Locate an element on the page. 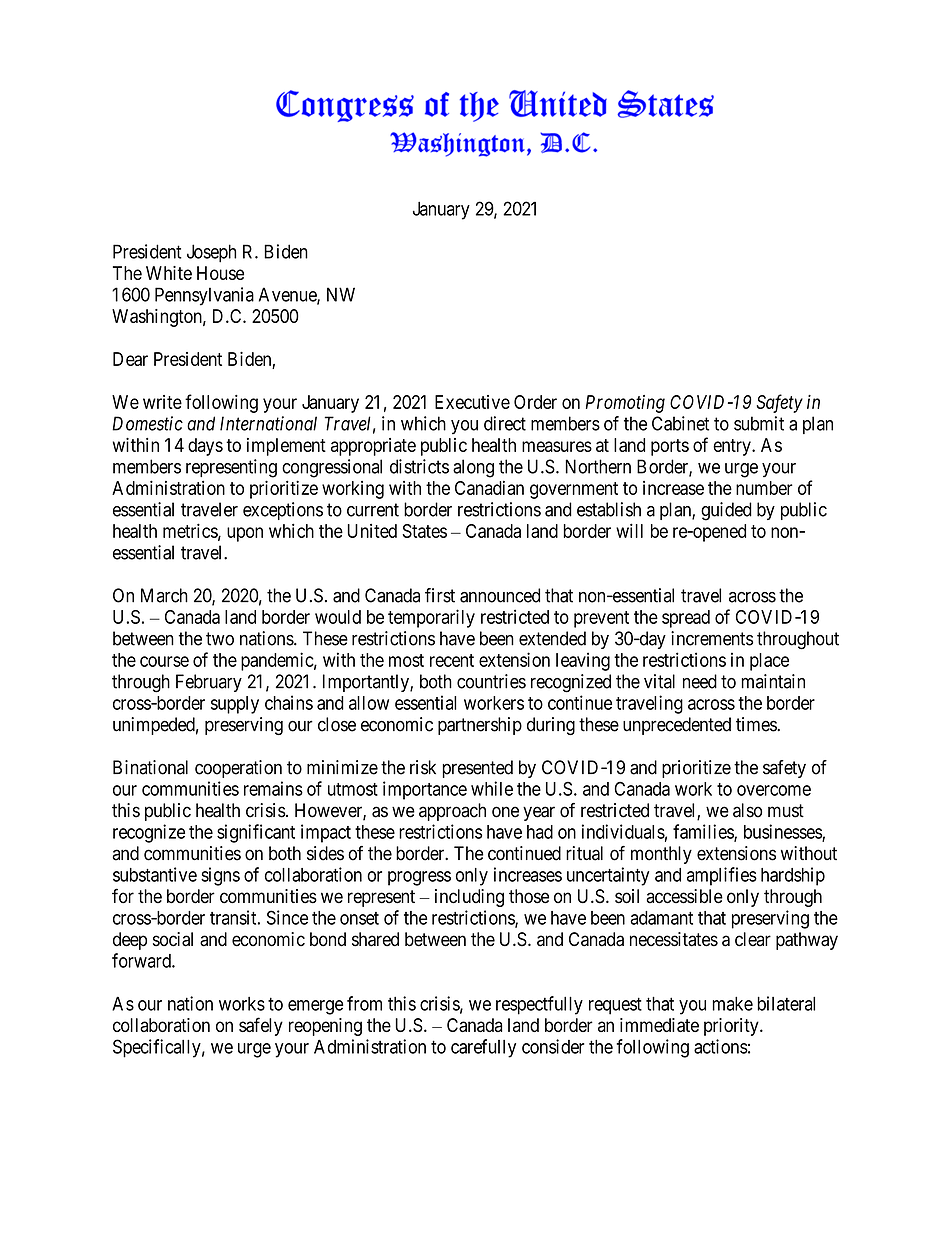  priority is located at coordinates (732, 1027).
